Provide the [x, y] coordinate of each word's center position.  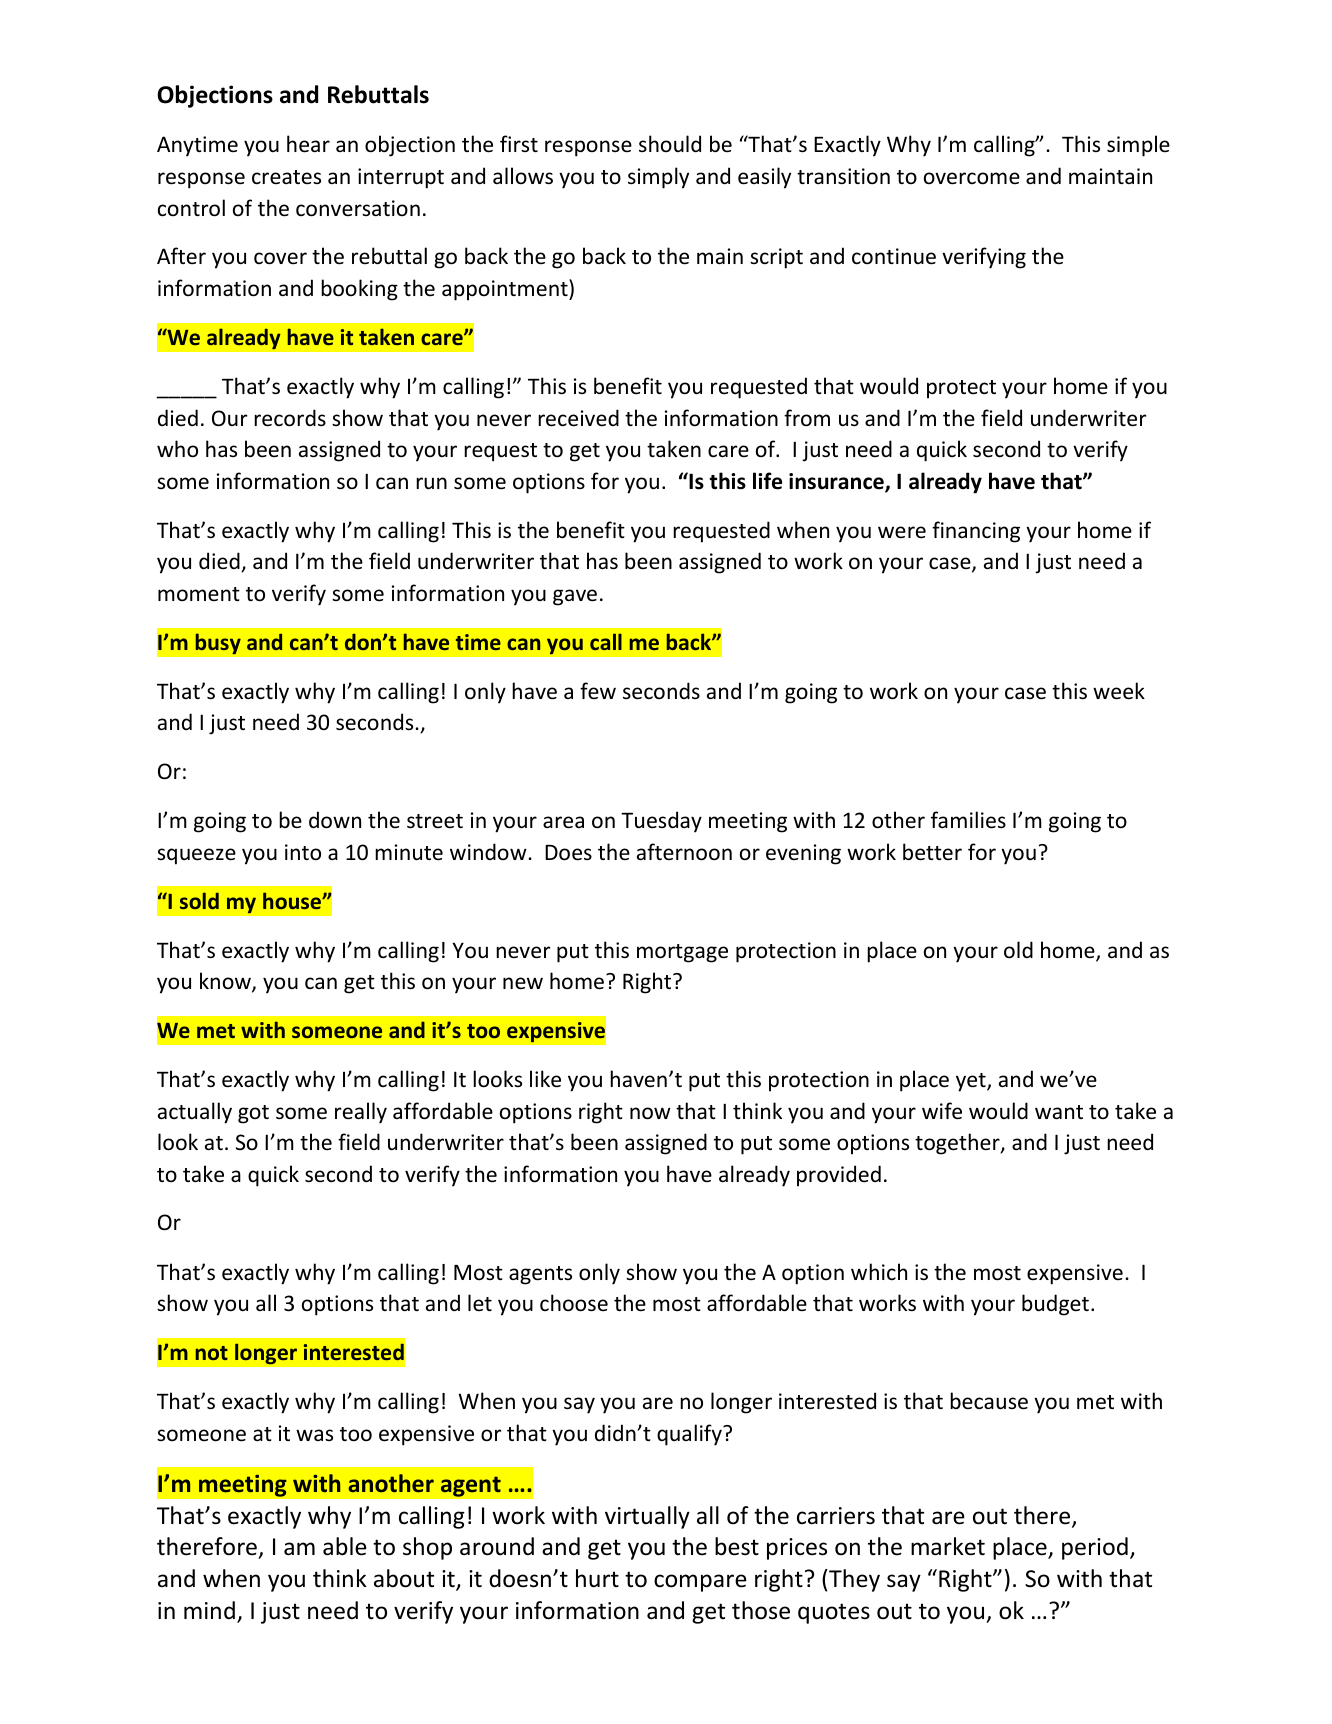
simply [658, 178]
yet [972, 1082]
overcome [972, 178]
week [1119, 691]
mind [209, 1610]
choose [574, 1303]
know [226, 982]
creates [286, 177]
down [335, 820]
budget [1055, 1305]
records [290, 418]
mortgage [682, 953]
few [598, 690]
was [314, 1435]
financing [976, 532]
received [578, 418]
